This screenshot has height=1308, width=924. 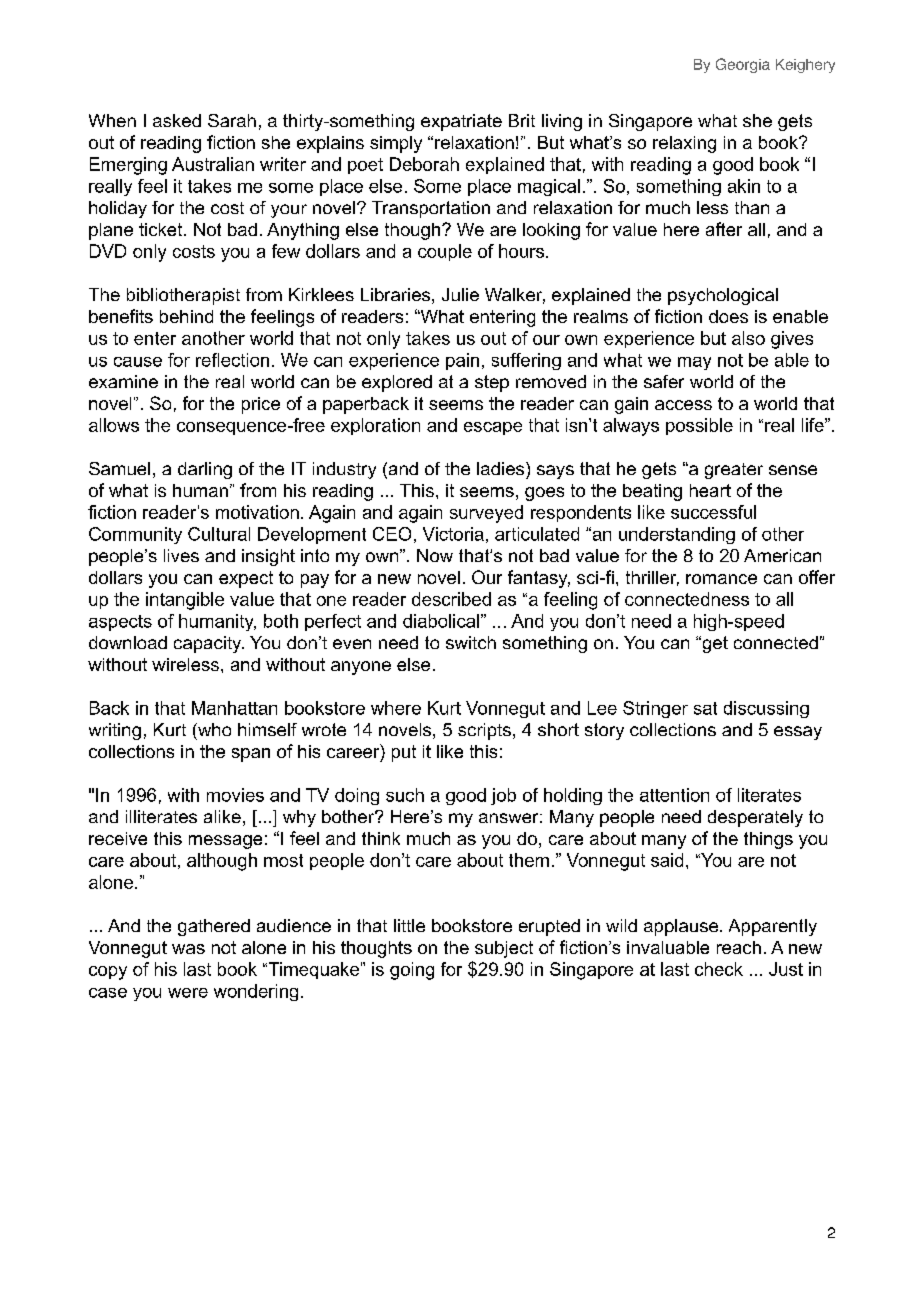 I want to click on Victoria, so click(x=453, y=534).
